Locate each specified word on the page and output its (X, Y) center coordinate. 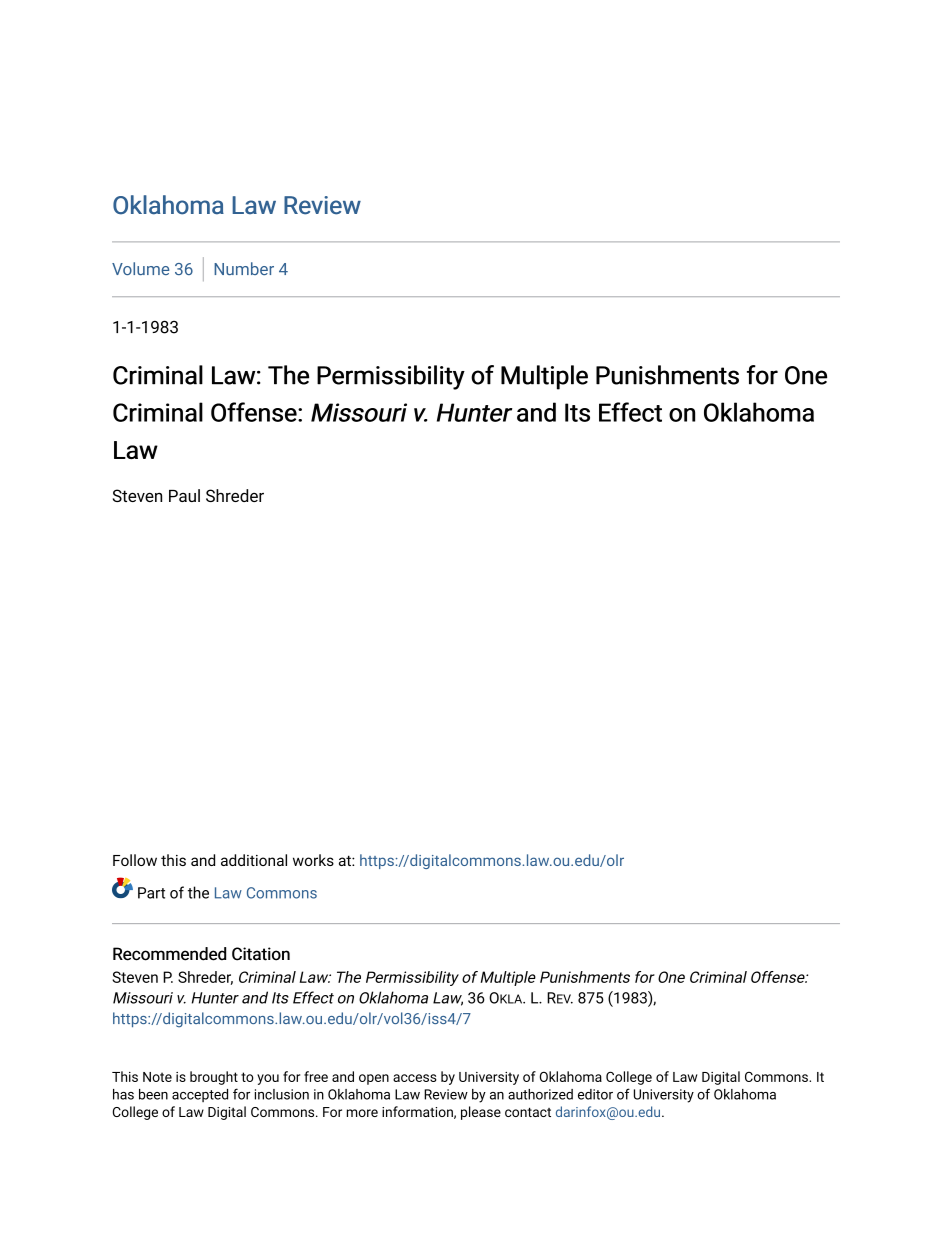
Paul (184, 495)
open (374, 1079)
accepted (200, 1095)
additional (254, 860)
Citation (261, 954)
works (313, 860)
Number (244, 268)
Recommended (169, 954)
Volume (141, 268)
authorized (540, 1094)
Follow (135, 860)
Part (151, 893)
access (415, 1078)
